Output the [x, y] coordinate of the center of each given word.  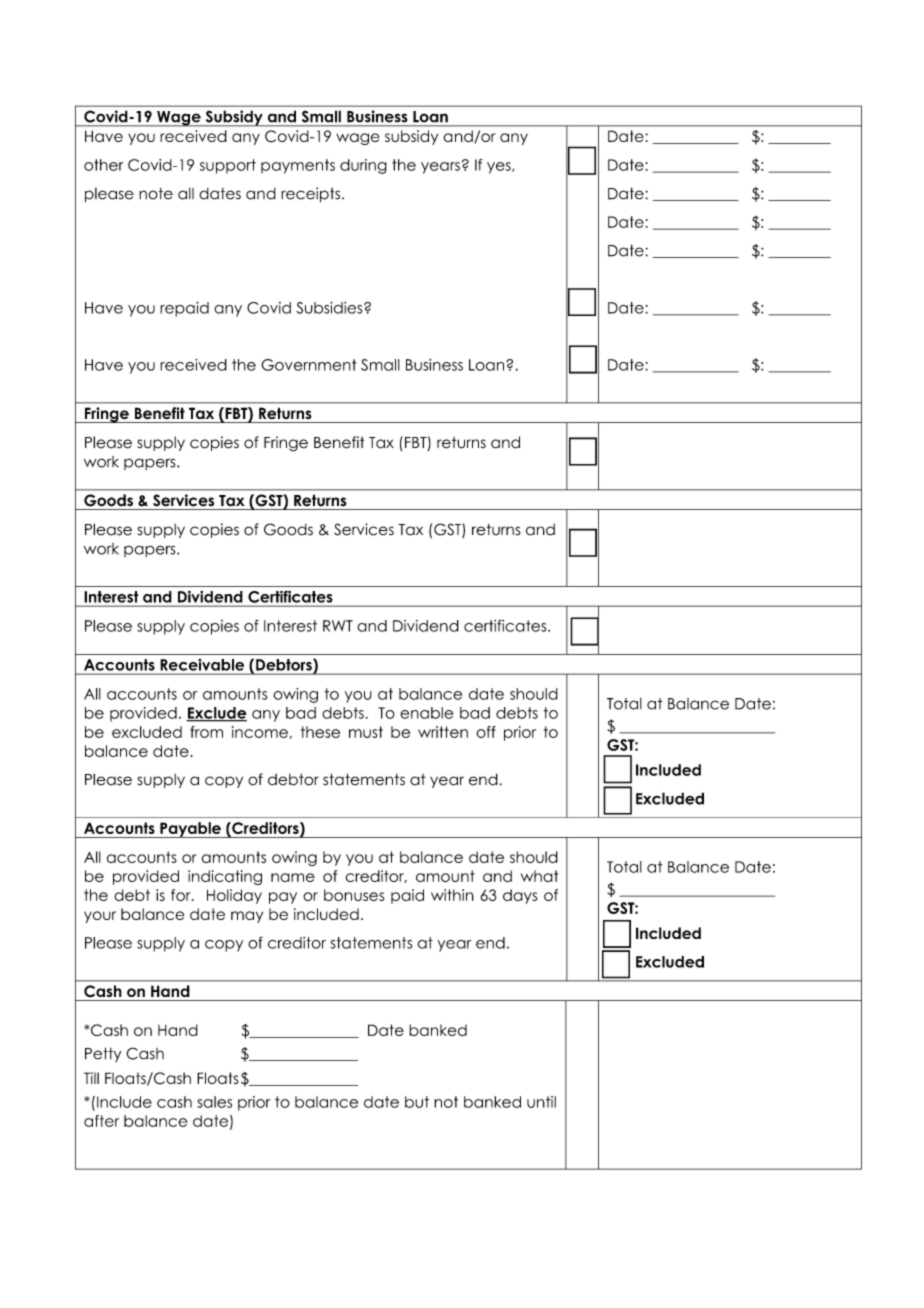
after [101, 1121]
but [417, 1102]
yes [500, 168]
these [320, 732]
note [156, 194]
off [486, 732]
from [206, 732]
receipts [312, 195]
